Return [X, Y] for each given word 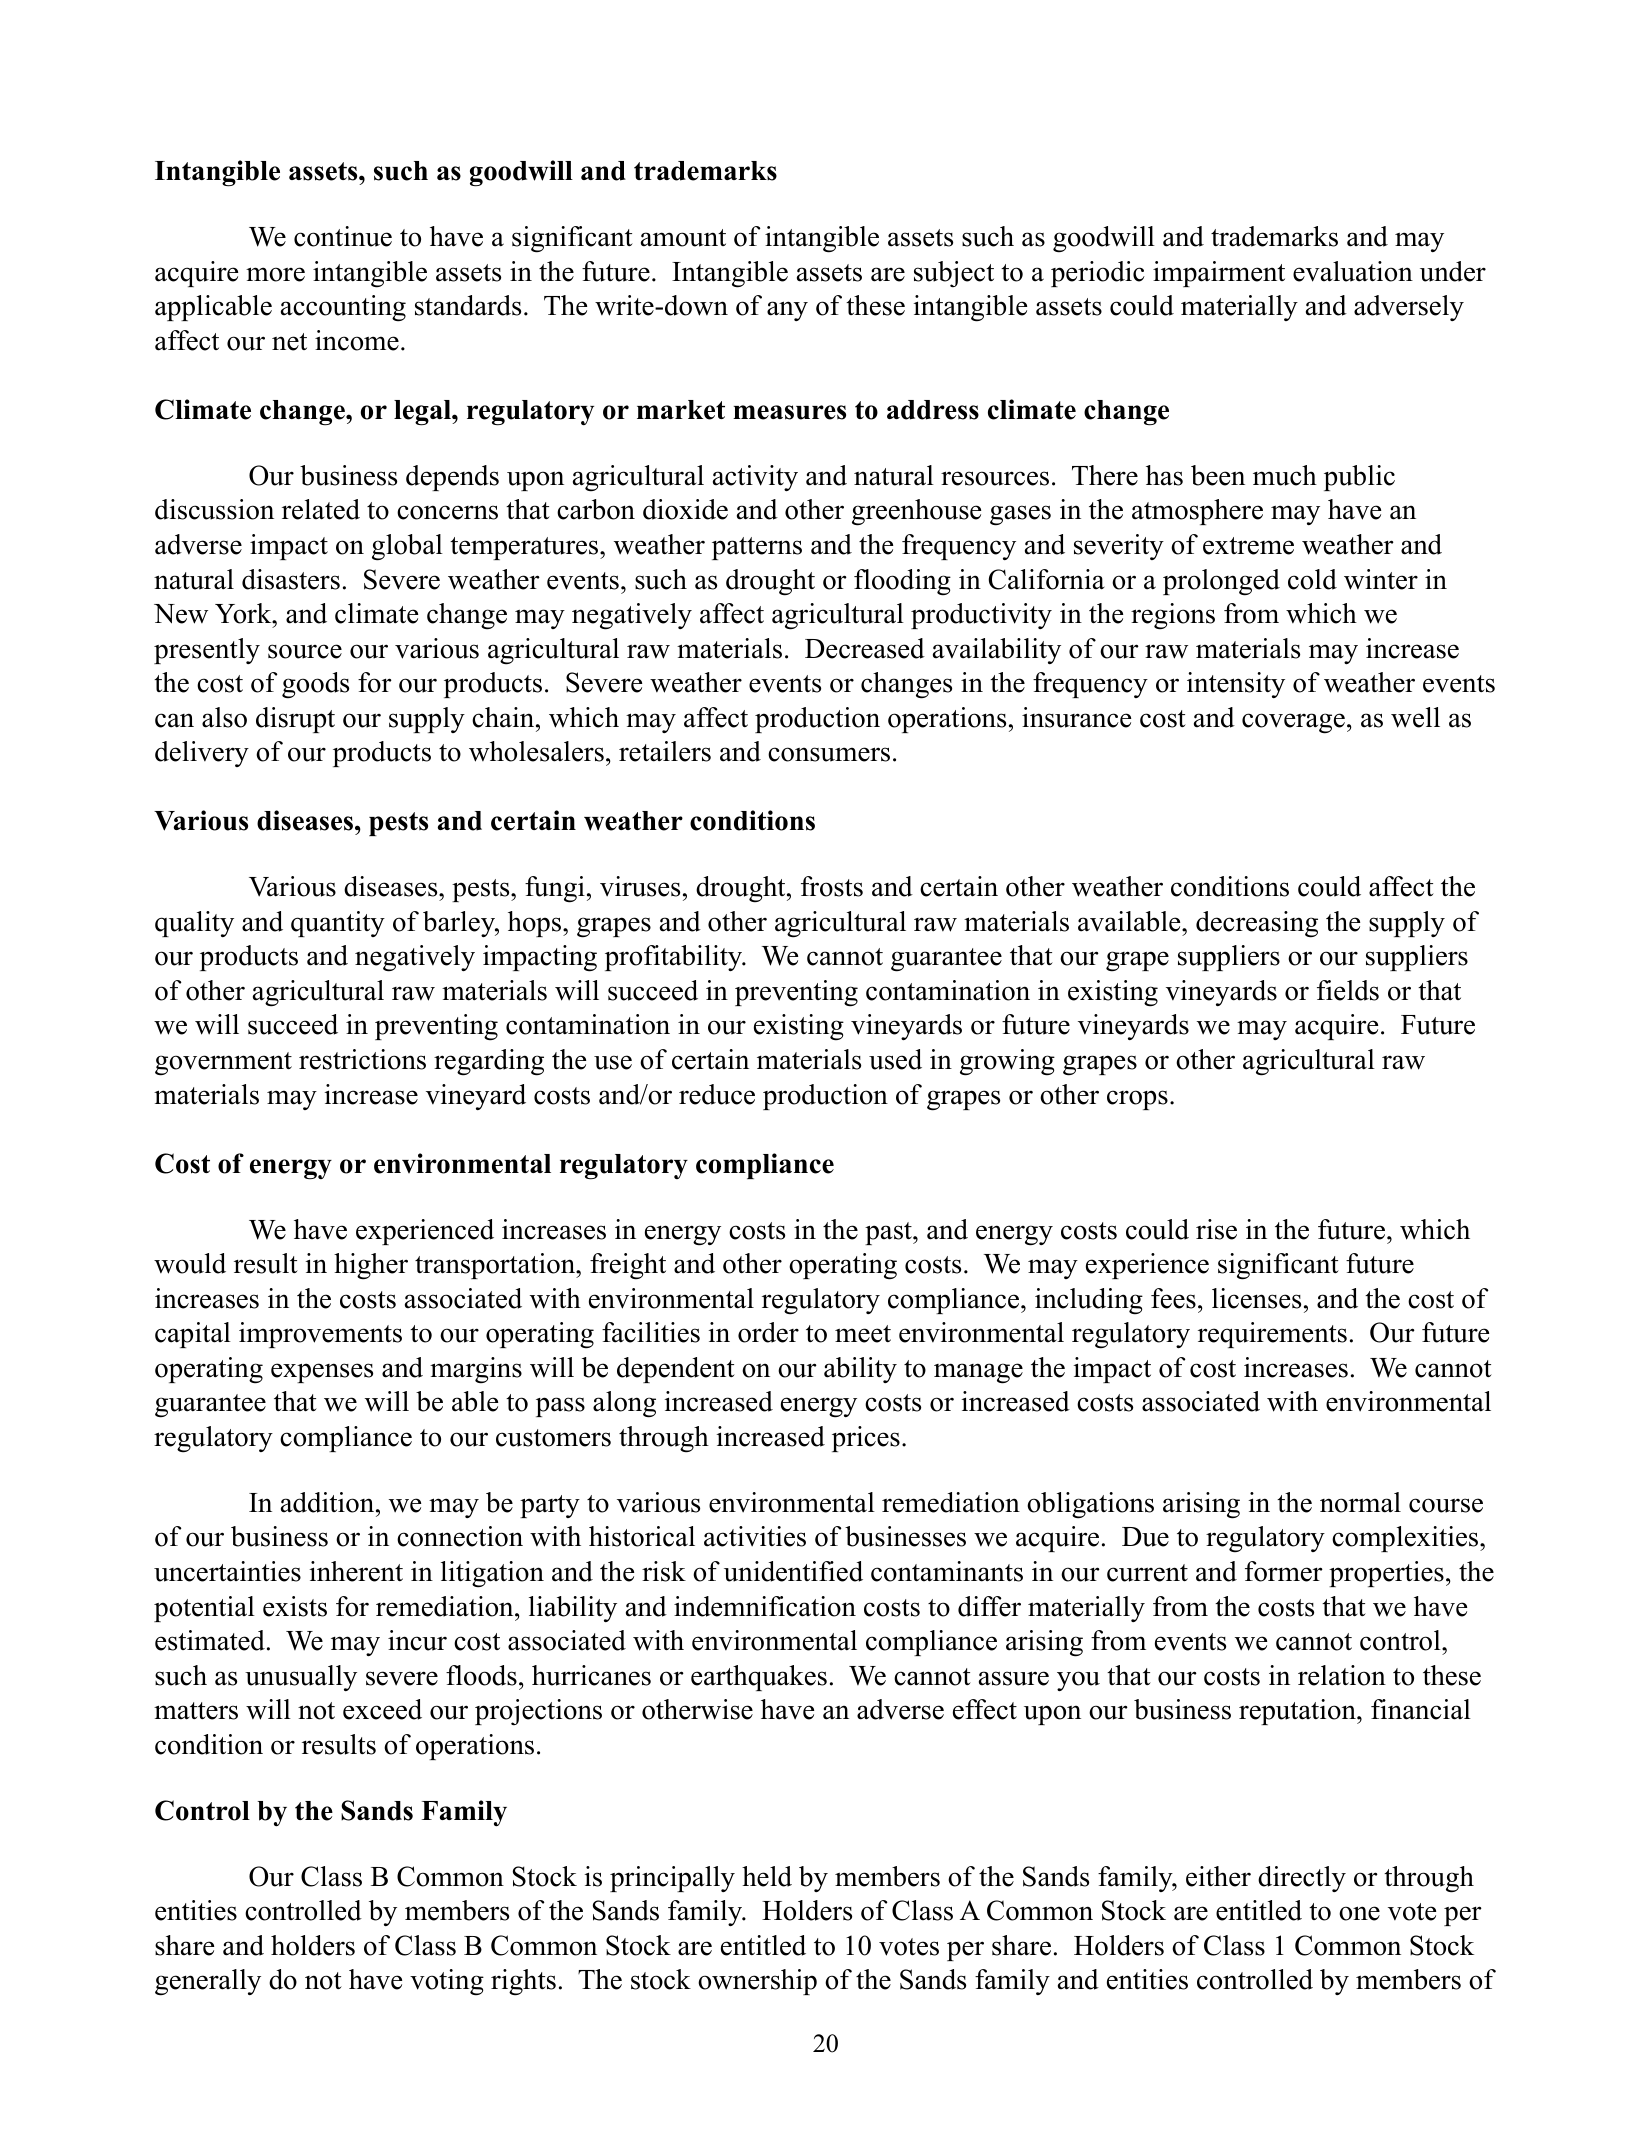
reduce [717, 1094]
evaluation [1353, 271]
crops [1137, 1100]
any [787, 311]
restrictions [362, 1059]
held [767, 1876]
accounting [343, 308]
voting [447, 1982]
